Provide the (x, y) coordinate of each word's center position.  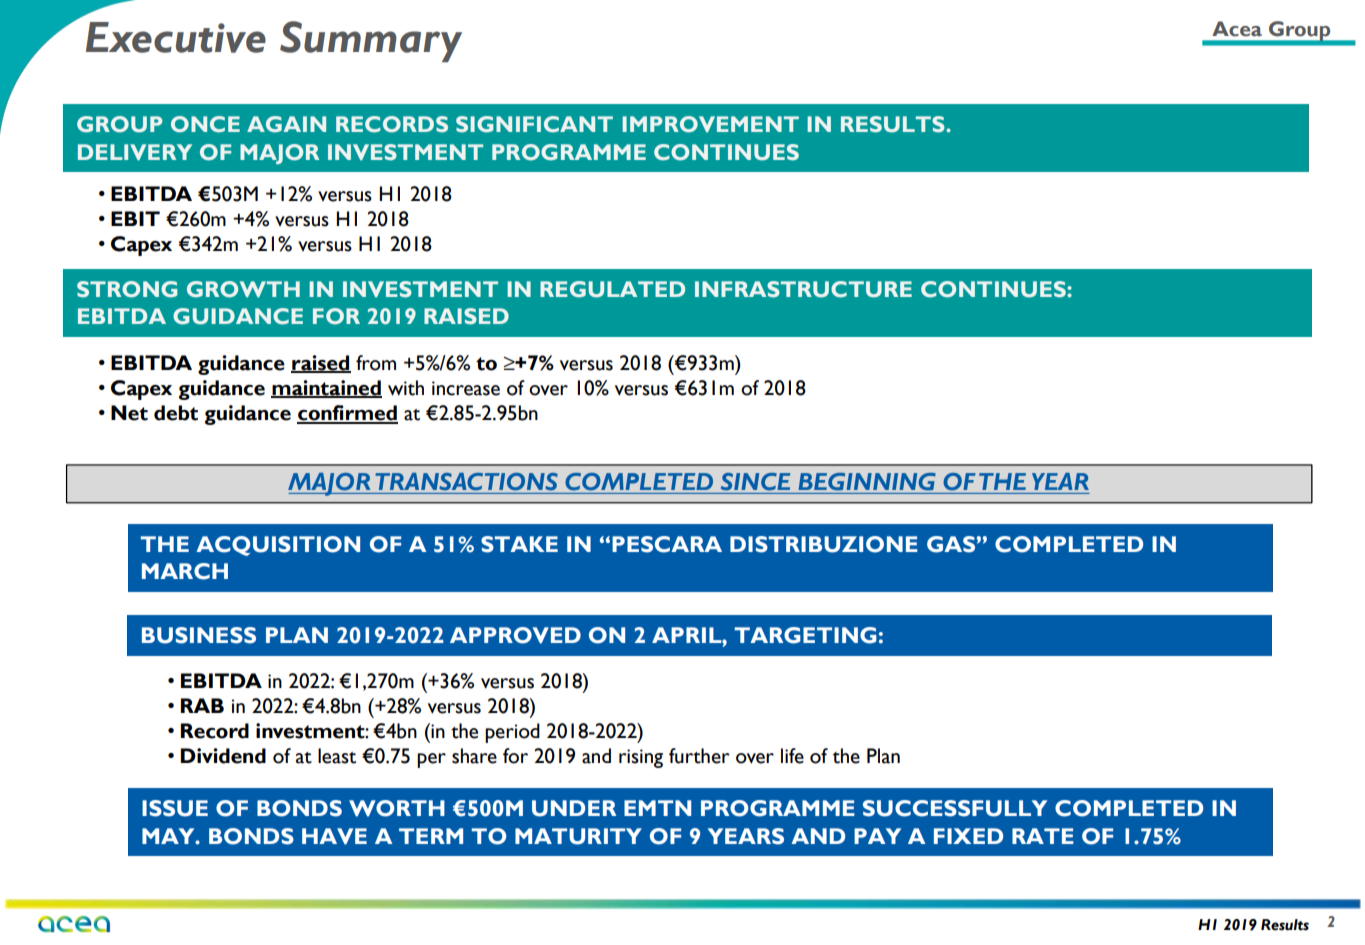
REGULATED (612, 289)
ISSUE (175, 808)
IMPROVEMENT (710, 124)
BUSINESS (199, 635)
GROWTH (243, 289)
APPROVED (515, 635)
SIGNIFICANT (534, 124)
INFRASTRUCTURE (803, 289)
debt (176, 413)
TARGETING (805, 635)
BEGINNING (867, 482)
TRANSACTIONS (466, 482)
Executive (176, 37)
